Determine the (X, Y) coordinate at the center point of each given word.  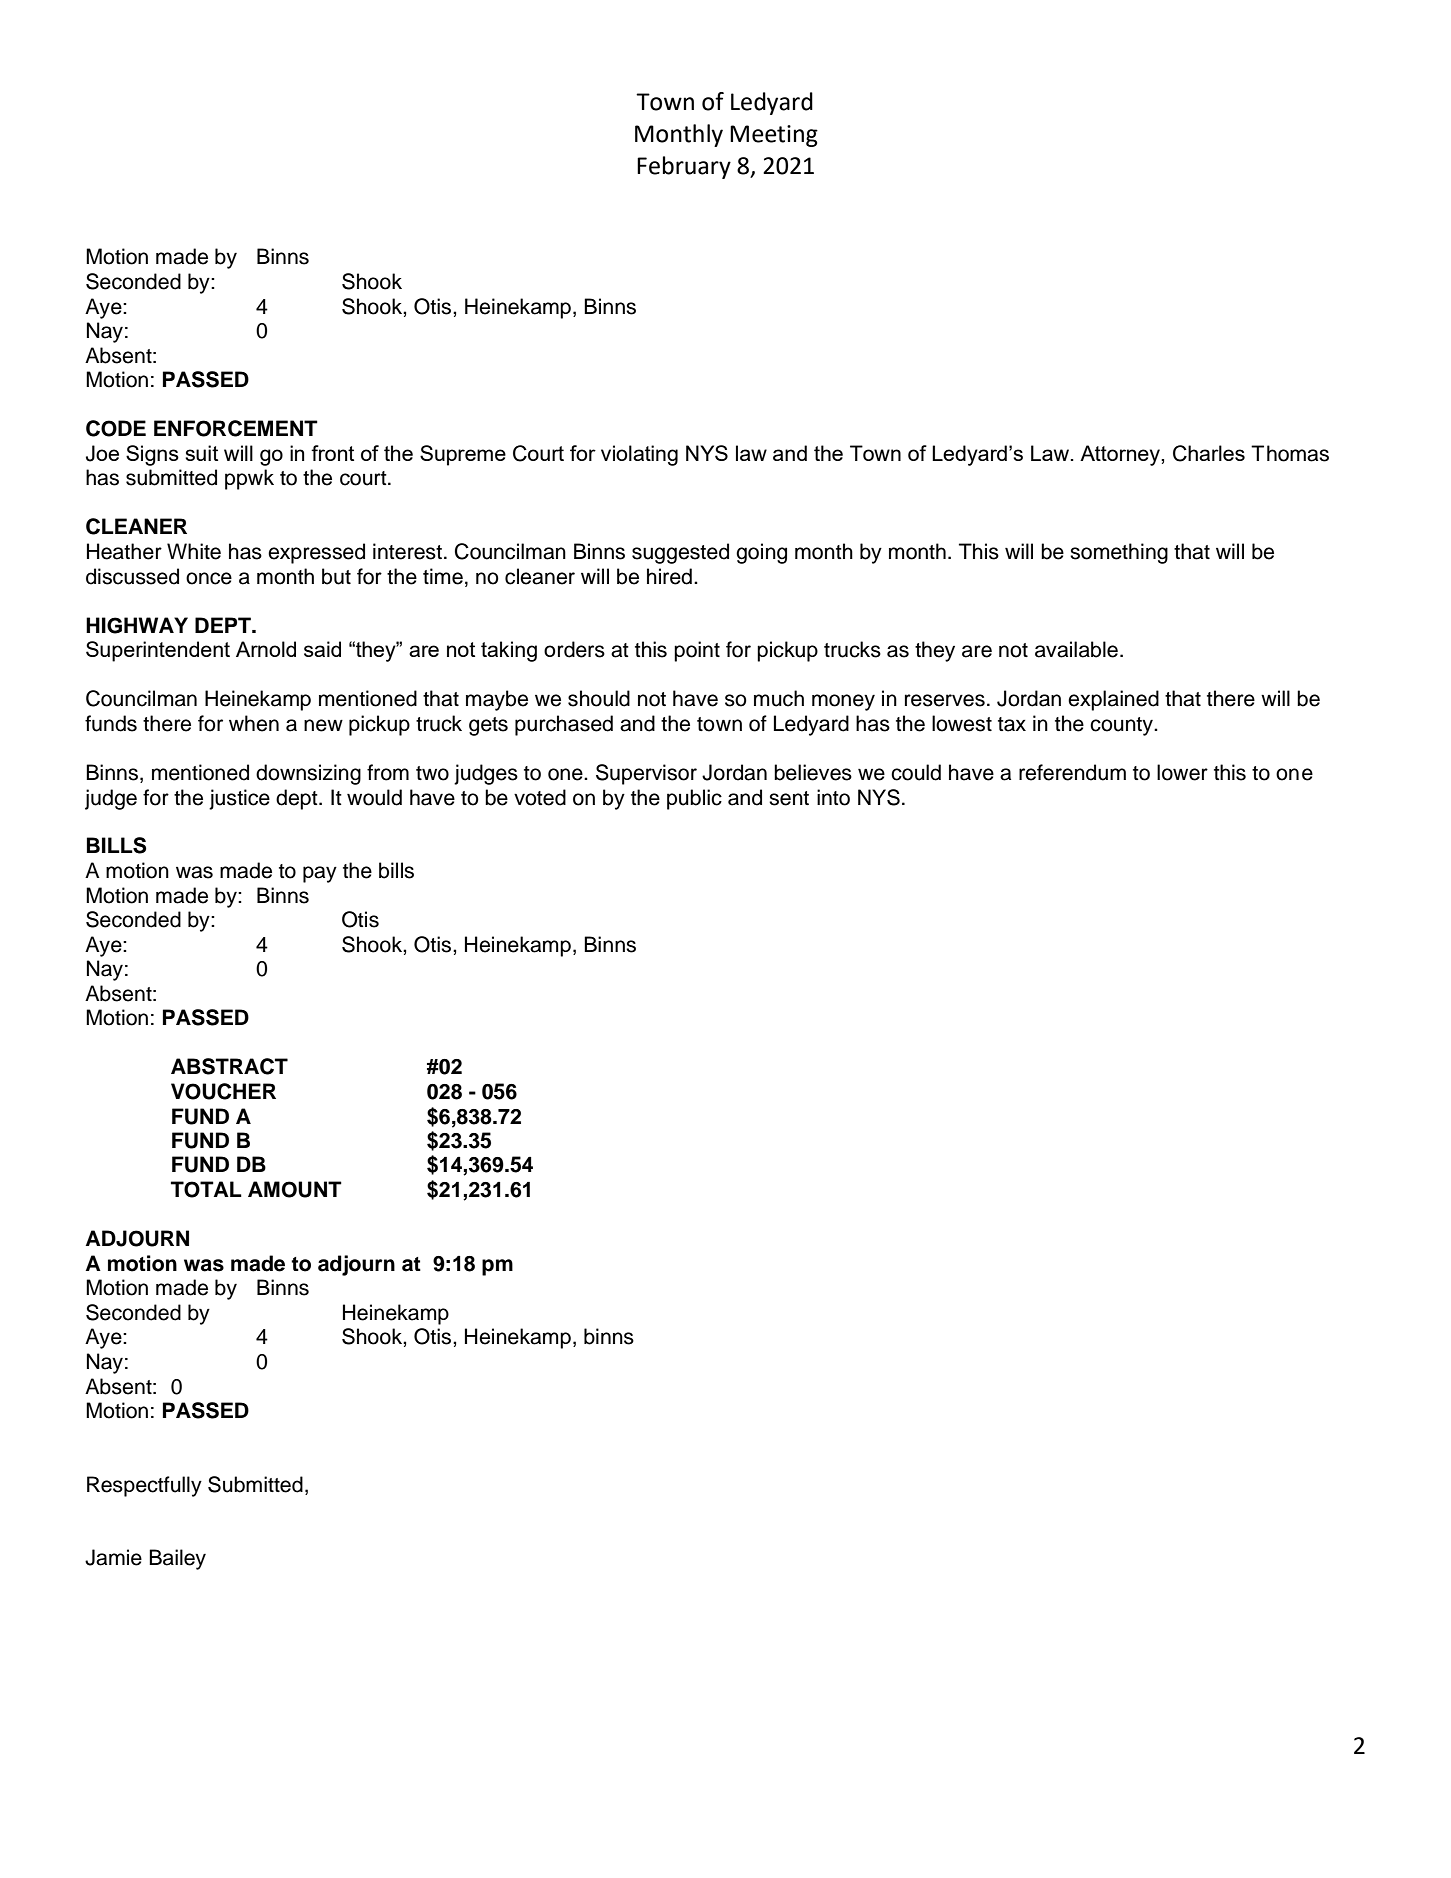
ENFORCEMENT (236, 428)
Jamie (113, 1557)
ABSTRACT (229, 1066)
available (1076, 649)
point (697, 651)
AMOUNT (295, 1189)
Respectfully (144, 1486)
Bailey (177, 1559)
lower (1182, 772)
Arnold (266, 649)
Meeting (774, 136)
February (684, 167)
